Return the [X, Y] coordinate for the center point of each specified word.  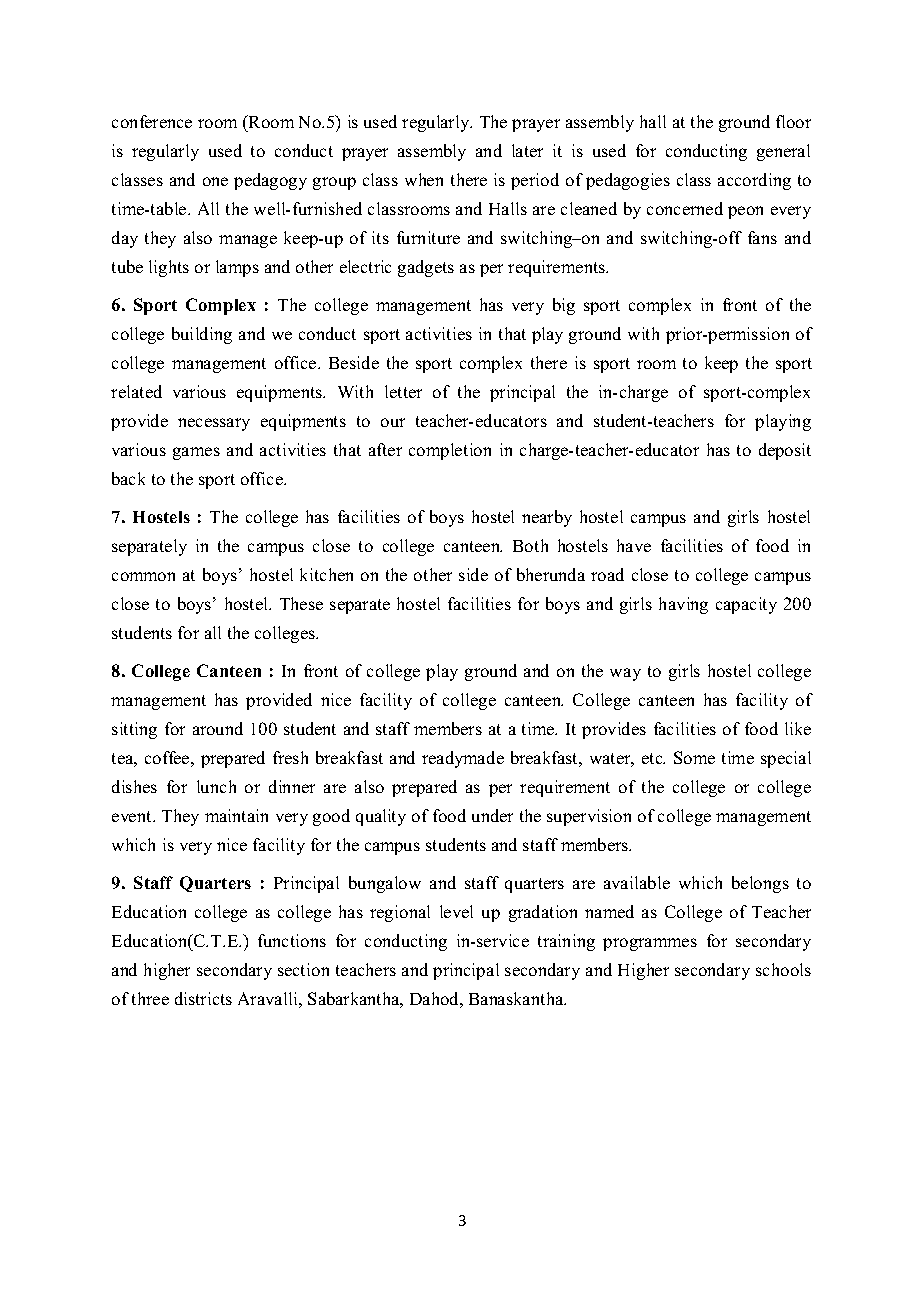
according [754, 181]
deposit [785, 451]
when [424, 179]
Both [530, 545]
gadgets [426, 268]
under [492, 815]
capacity [746, 605]
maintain [236, 815]
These [301, 603]
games [196, 453]
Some [694, 757]
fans [762, 237]
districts [203, 998]
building [202, 335]
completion [450, 451]
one [215, 181]
